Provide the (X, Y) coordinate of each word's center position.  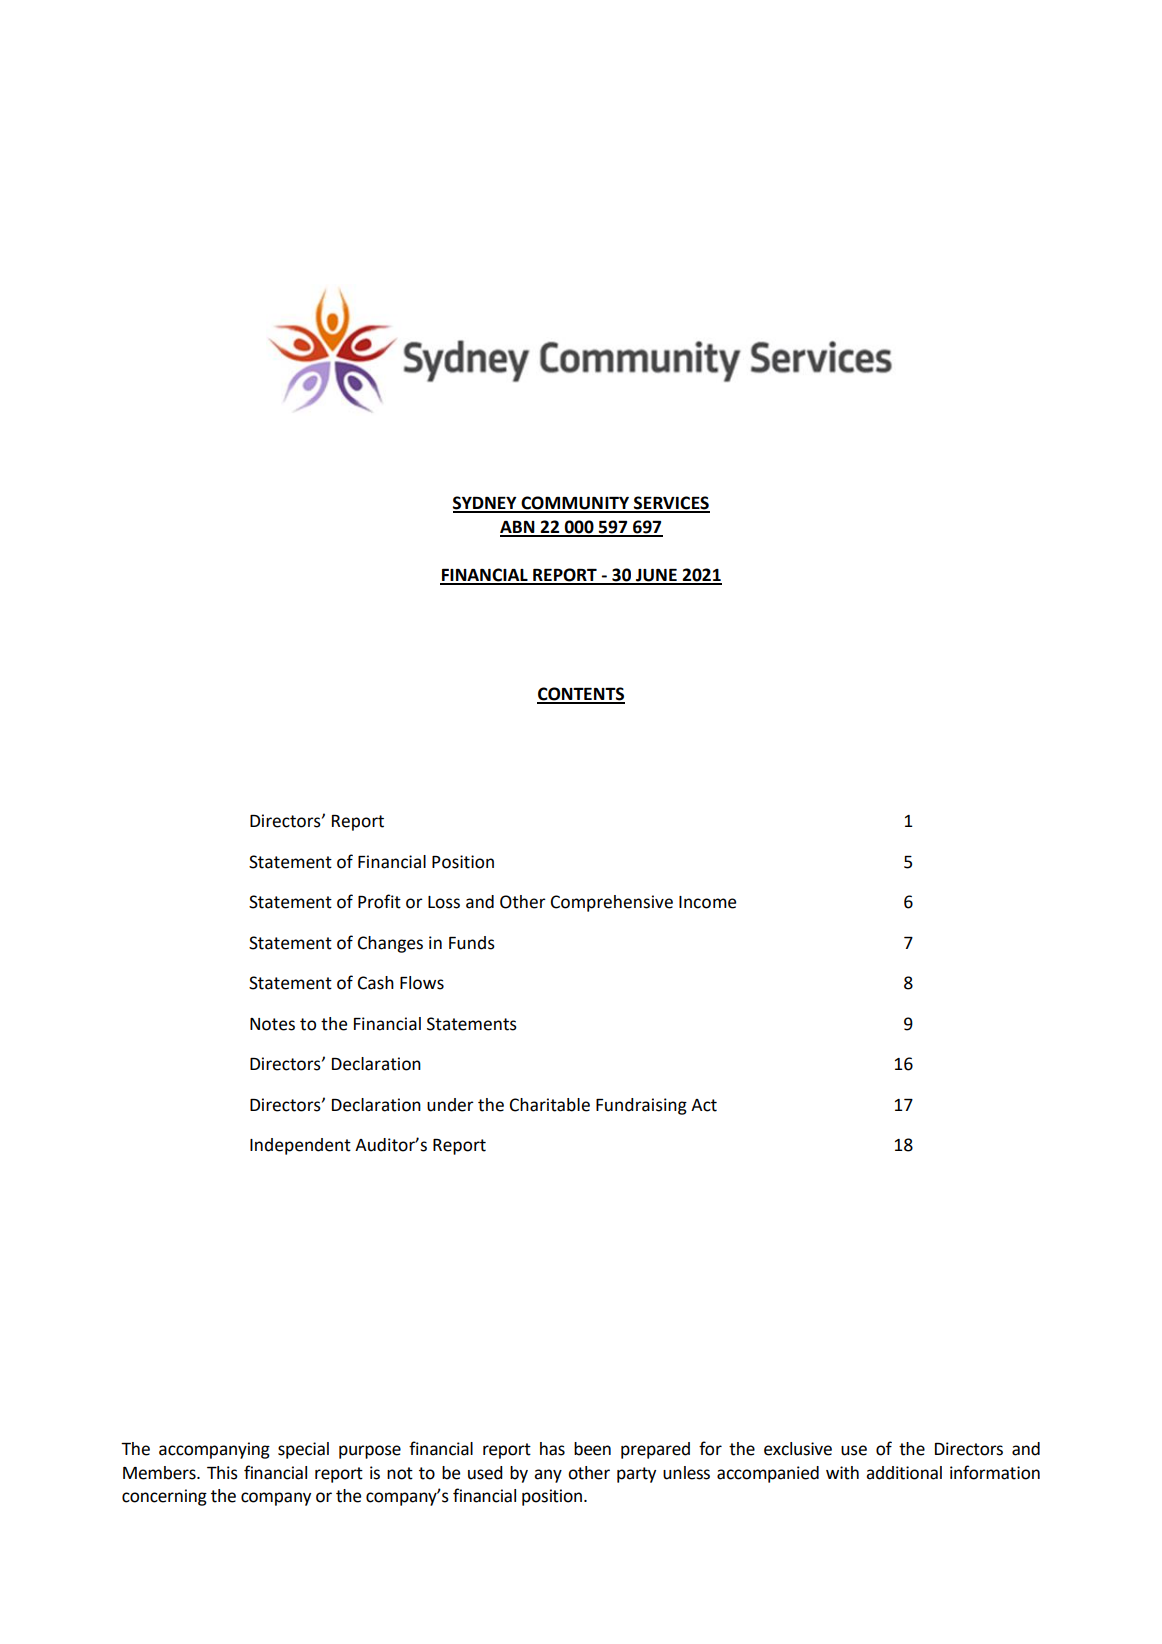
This (222, 1473)
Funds (472, 943)
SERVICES (671, 504)
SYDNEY (486, 504)
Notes (272, 1024)
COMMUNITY (575, 504)
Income (707, 902)
